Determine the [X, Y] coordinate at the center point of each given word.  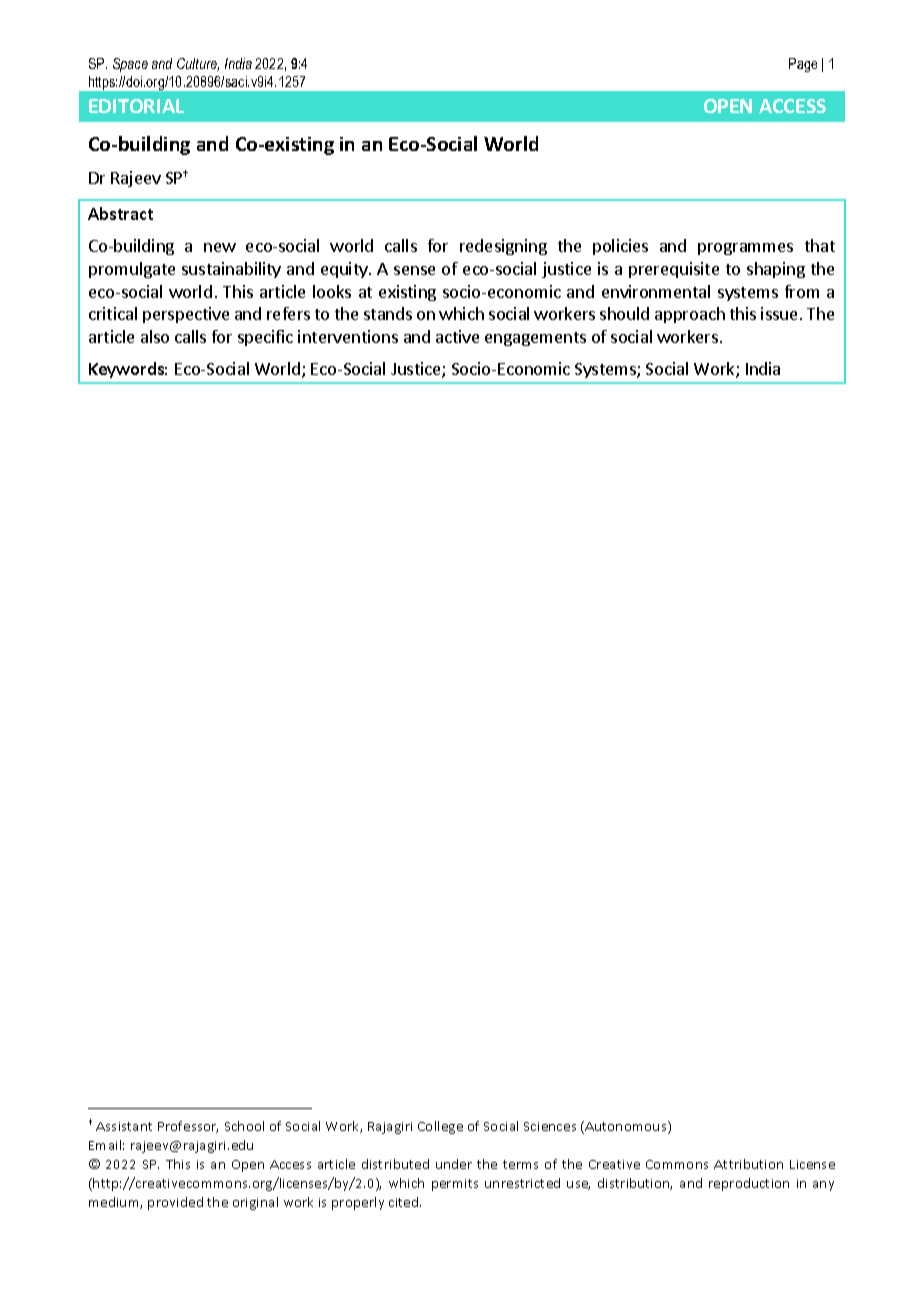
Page [803, 65]
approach [690, 315]
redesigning [503, 247]
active [457, 336]
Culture [198, 64]
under [454, 1164]
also [155, 336]
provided [175, 1203]
